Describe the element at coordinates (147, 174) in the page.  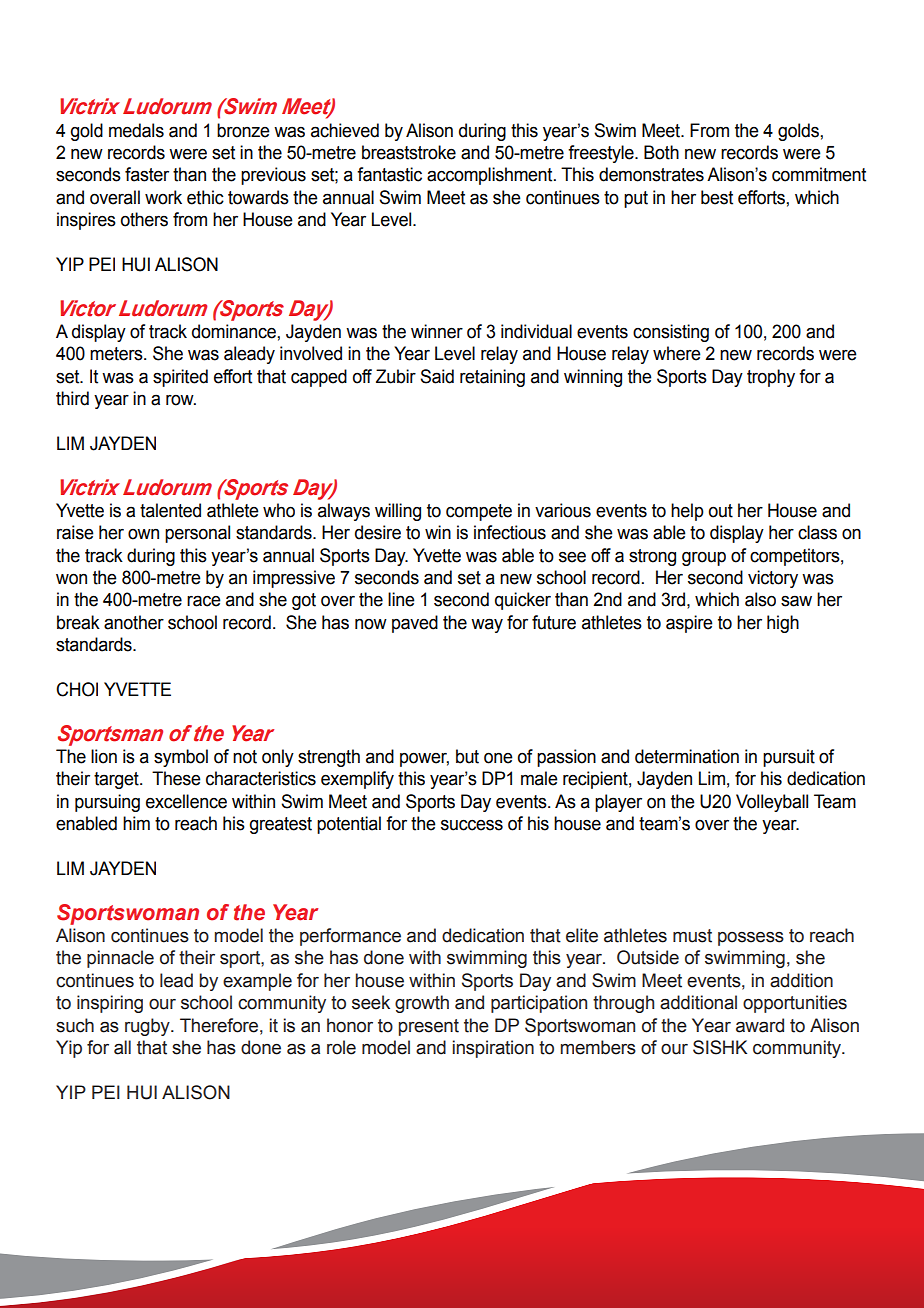
I see `faster` at that location.
